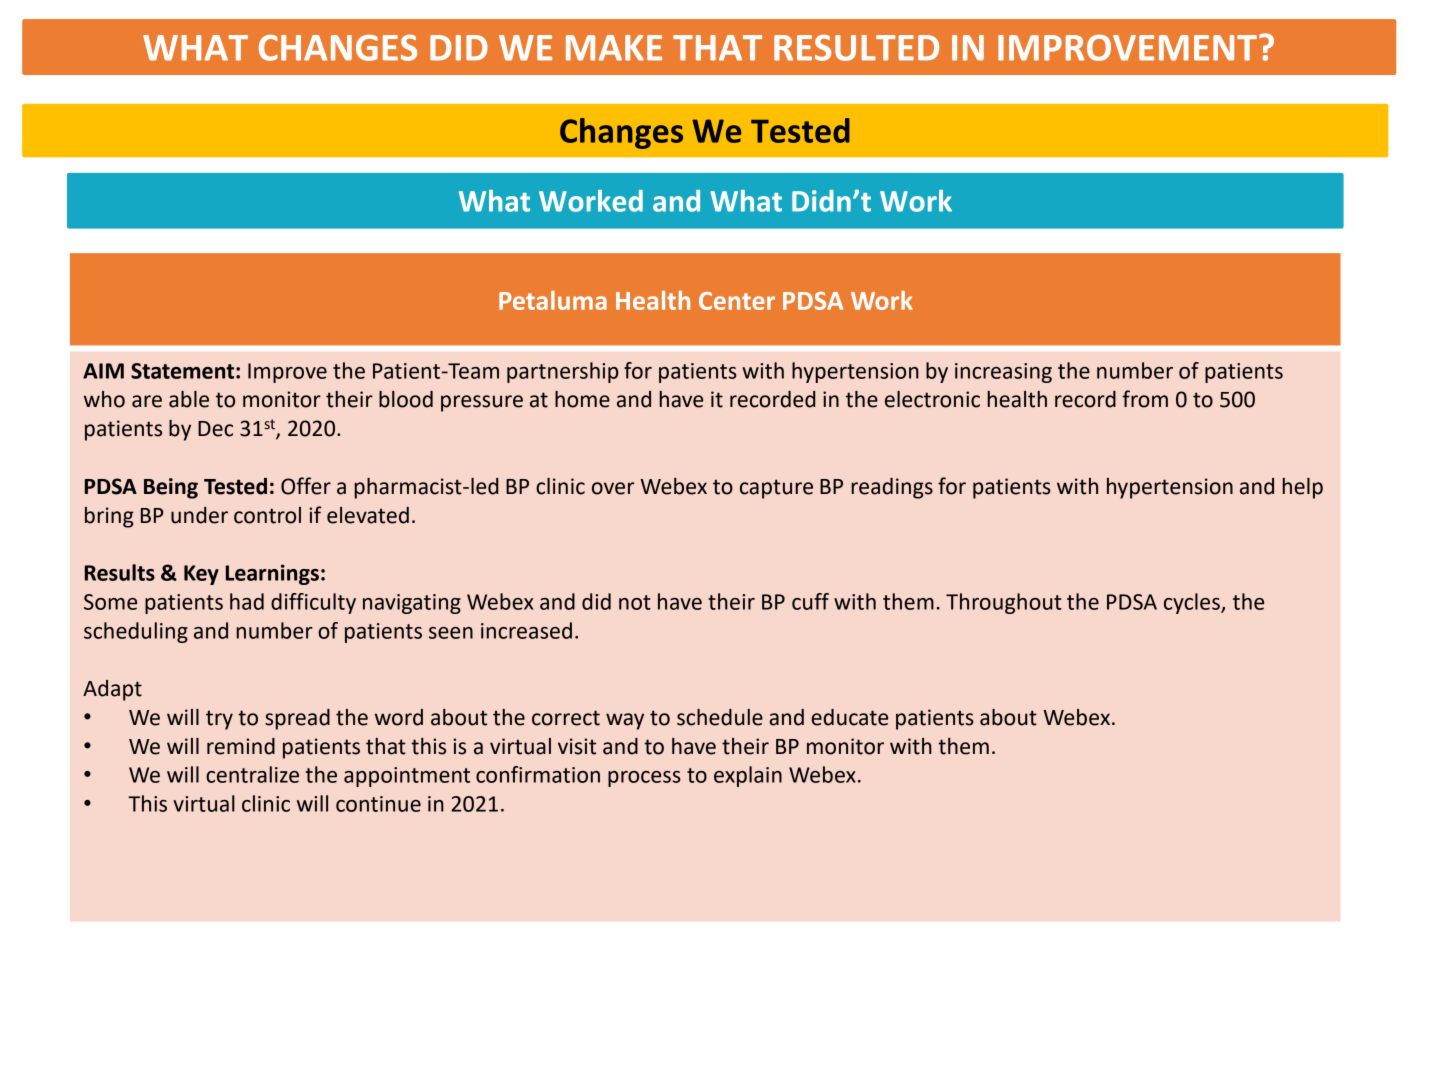 The image size is (1444, 1083). Describe the element at coordinates (582, 399) in the image. I see `home` at that location.
